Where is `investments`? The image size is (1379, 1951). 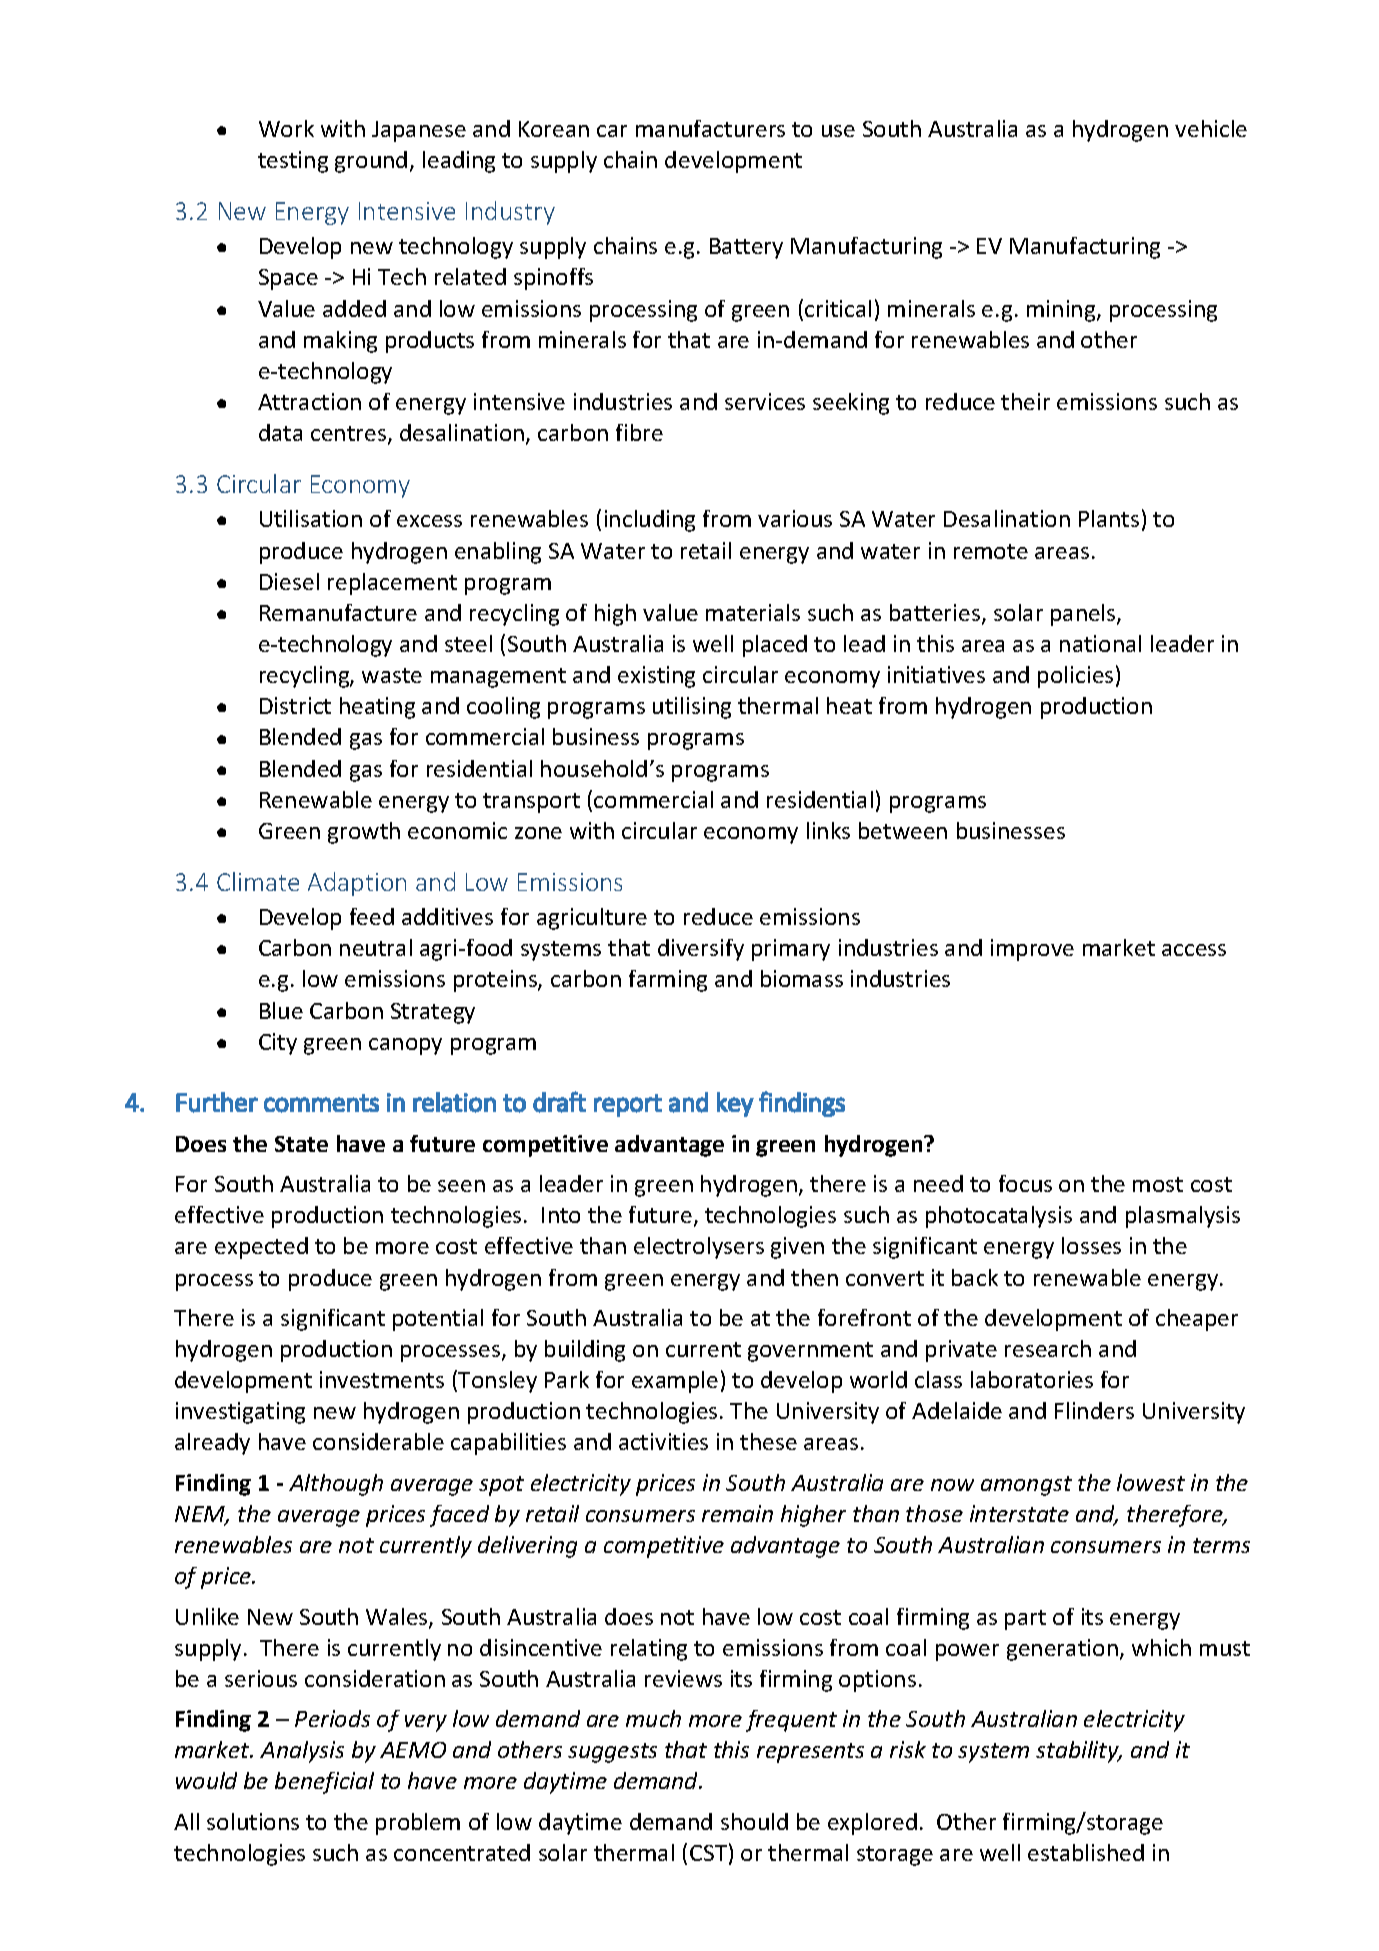
investments is located at coordinates (382, 1379).
